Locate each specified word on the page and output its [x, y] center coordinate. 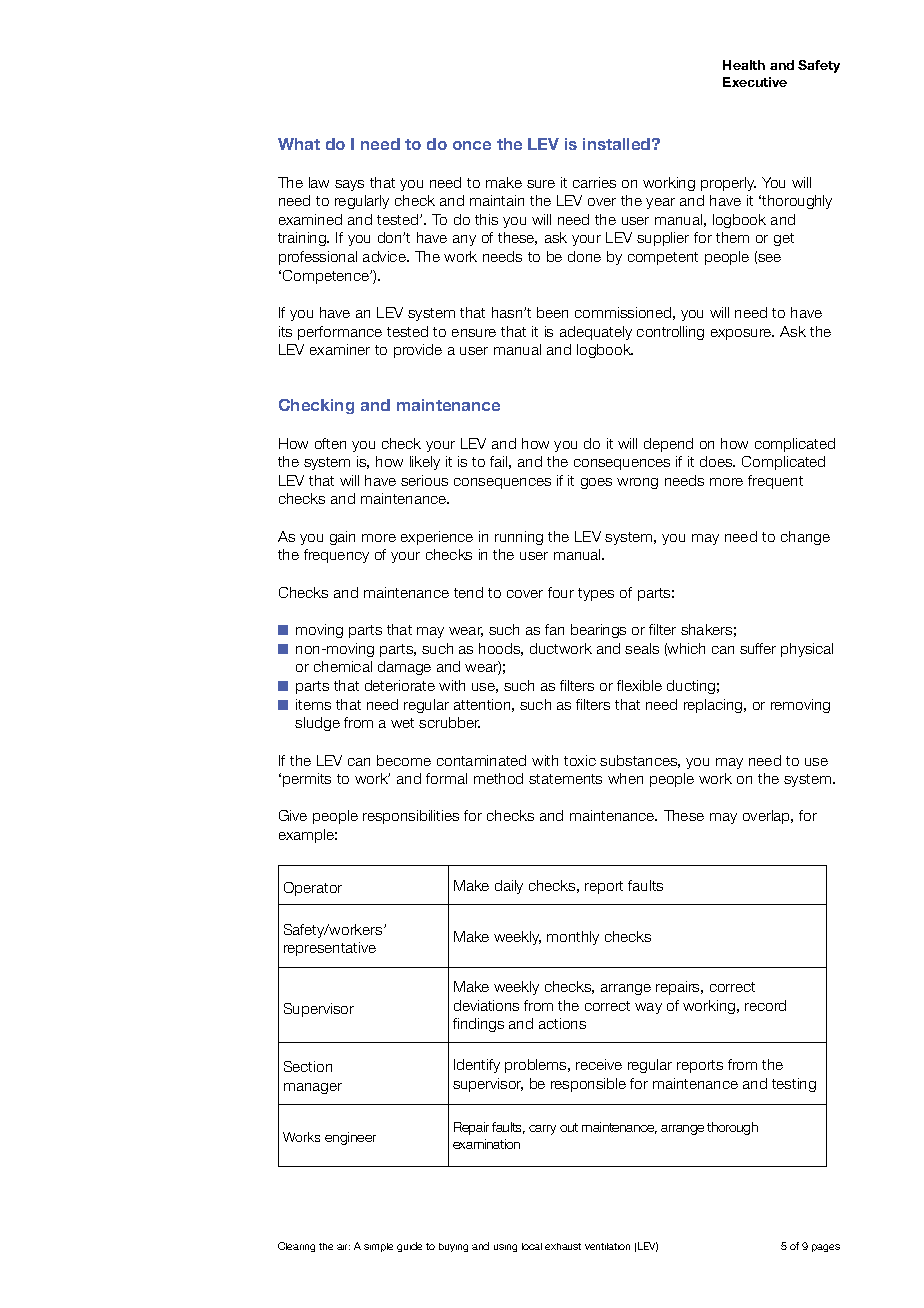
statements [565, 779]
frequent [775, 482]
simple [378, 1247]
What [299, 144]
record [765, 1005]
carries [594, 182]
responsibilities [411, 817]
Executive [755, 82]
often [330, 443]
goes [596, 483]
